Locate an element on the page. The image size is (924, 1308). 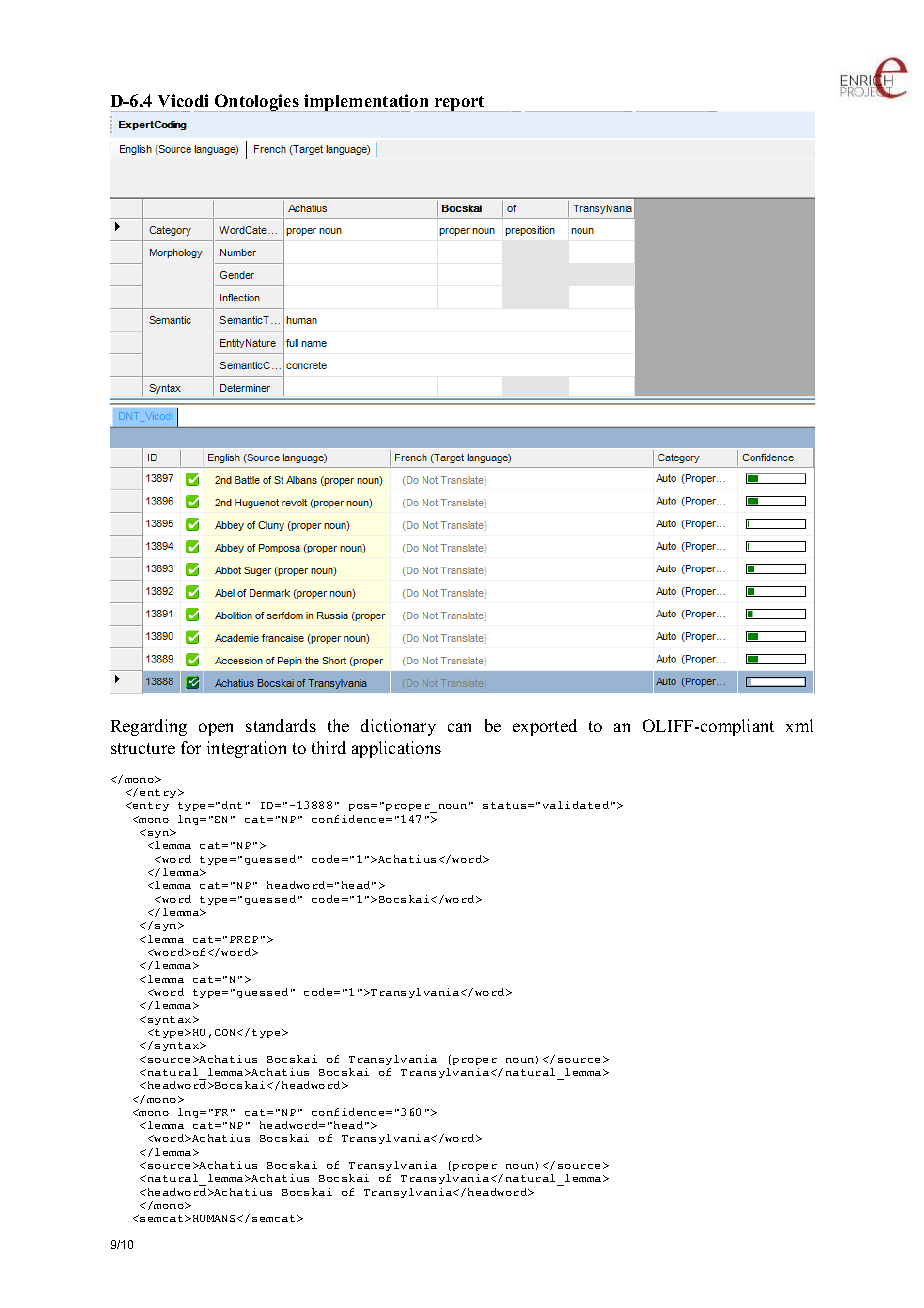
can is located at coordinates (459, 727).
